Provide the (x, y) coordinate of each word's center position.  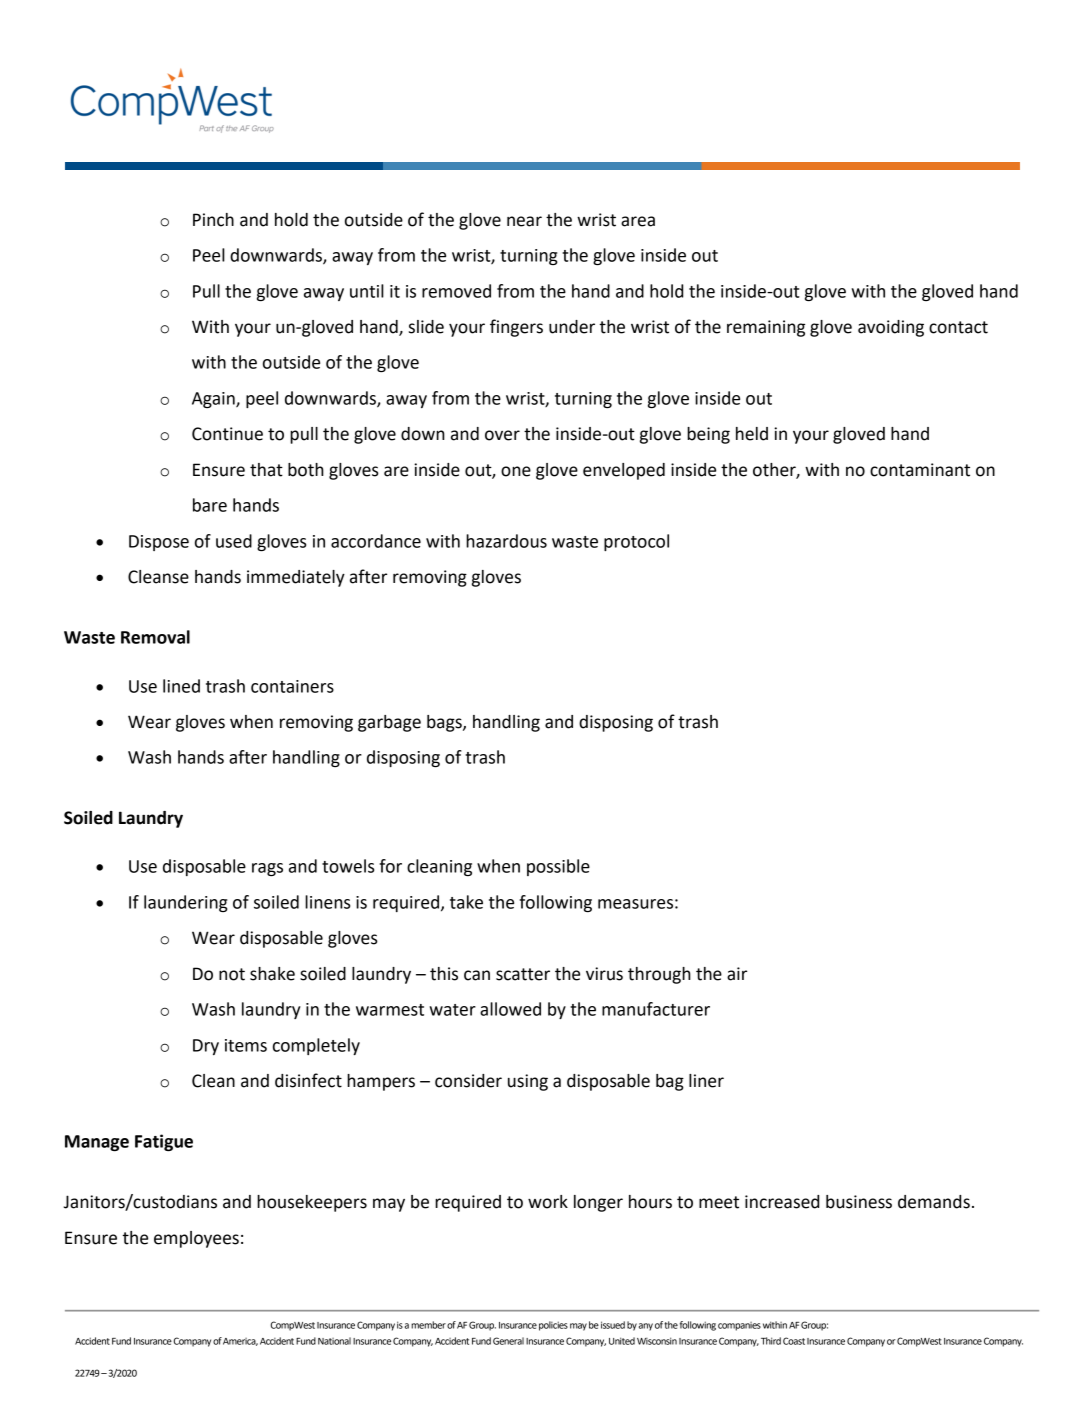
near (524, 221)
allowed (510, 1009)
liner (706, 1081)
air (737, 974)
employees (196, 1239)
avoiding (891, 328)
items (246, 1045)
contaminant (920, 470)
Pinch (213, 220)
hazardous (506, 541)
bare (210, 505)
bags (445, 723)
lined (181, 686)
